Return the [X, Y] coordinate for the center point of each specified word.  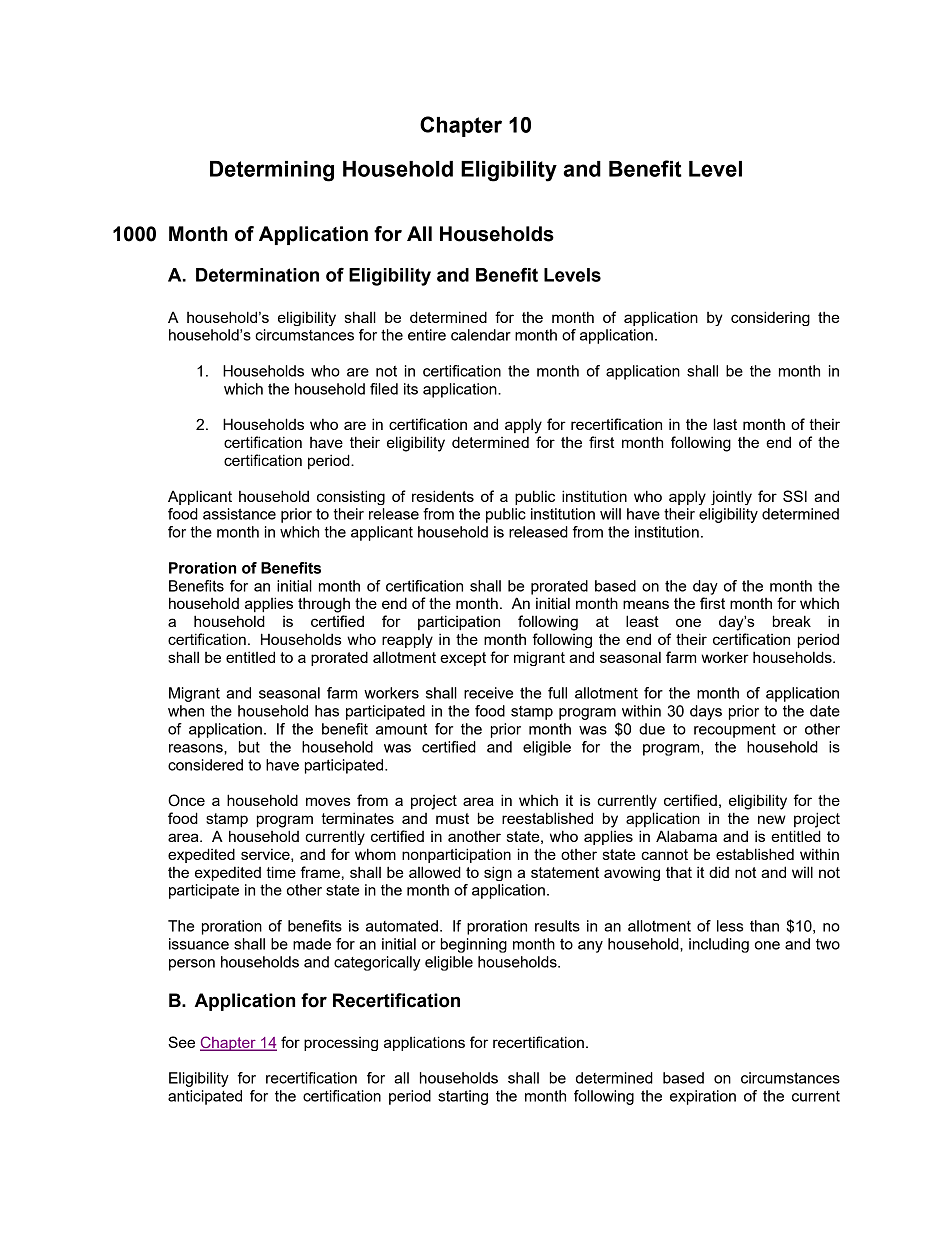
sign [498, 873]
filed [384, 389]
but [249, 747]
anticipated [205, 1097]
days [706, 712]
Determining [272, 171]
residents [443, 496]
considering [770, 318]
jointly [731, 497]
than [764, 926]
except [463, 659]
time [281, 872]
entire [427, 335]
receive [488, 693]
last [725, 424]
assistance [239, 514]
